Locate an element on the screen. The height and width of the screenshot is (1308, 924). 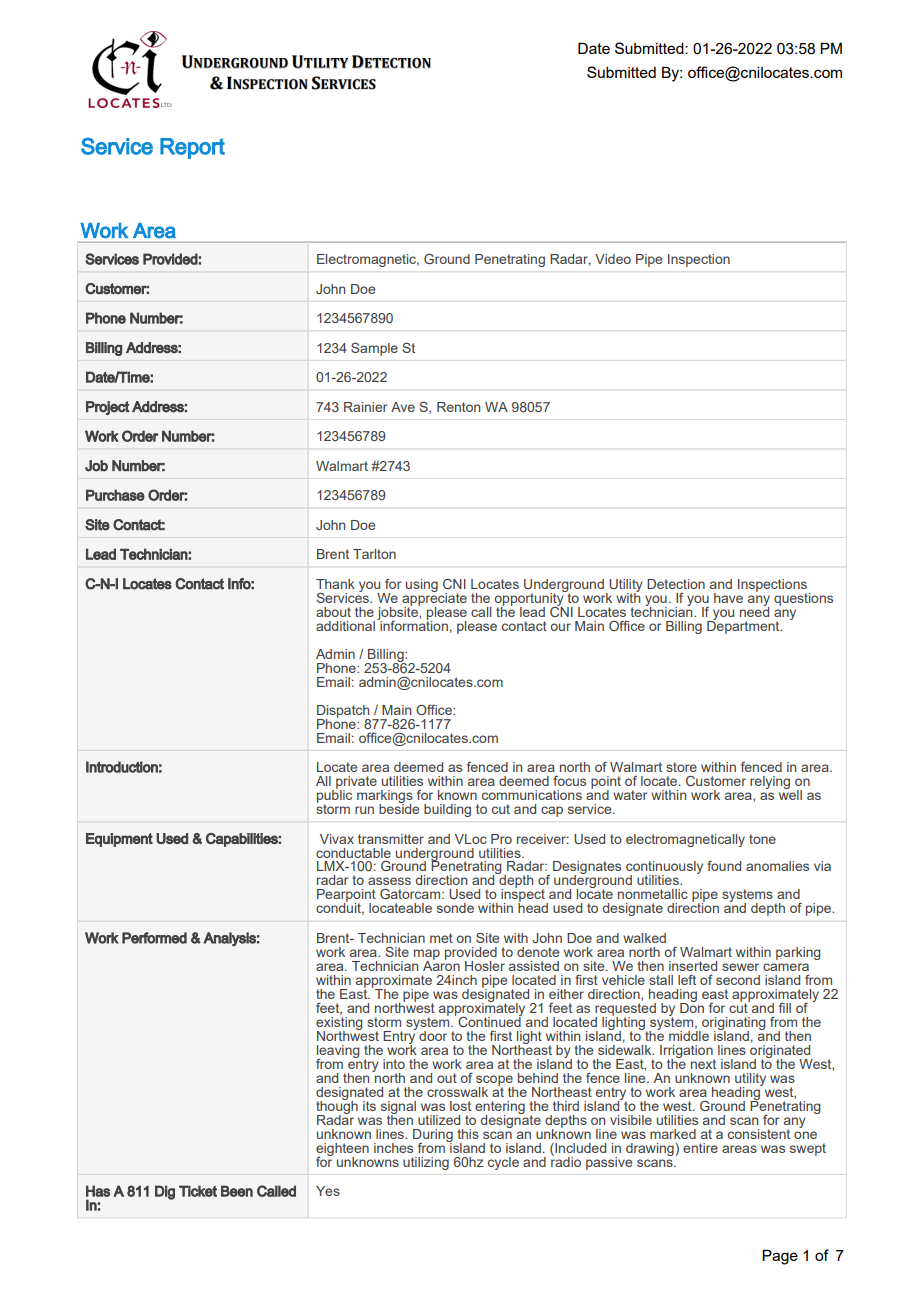
Detection is located at coordinates (676, 584).
